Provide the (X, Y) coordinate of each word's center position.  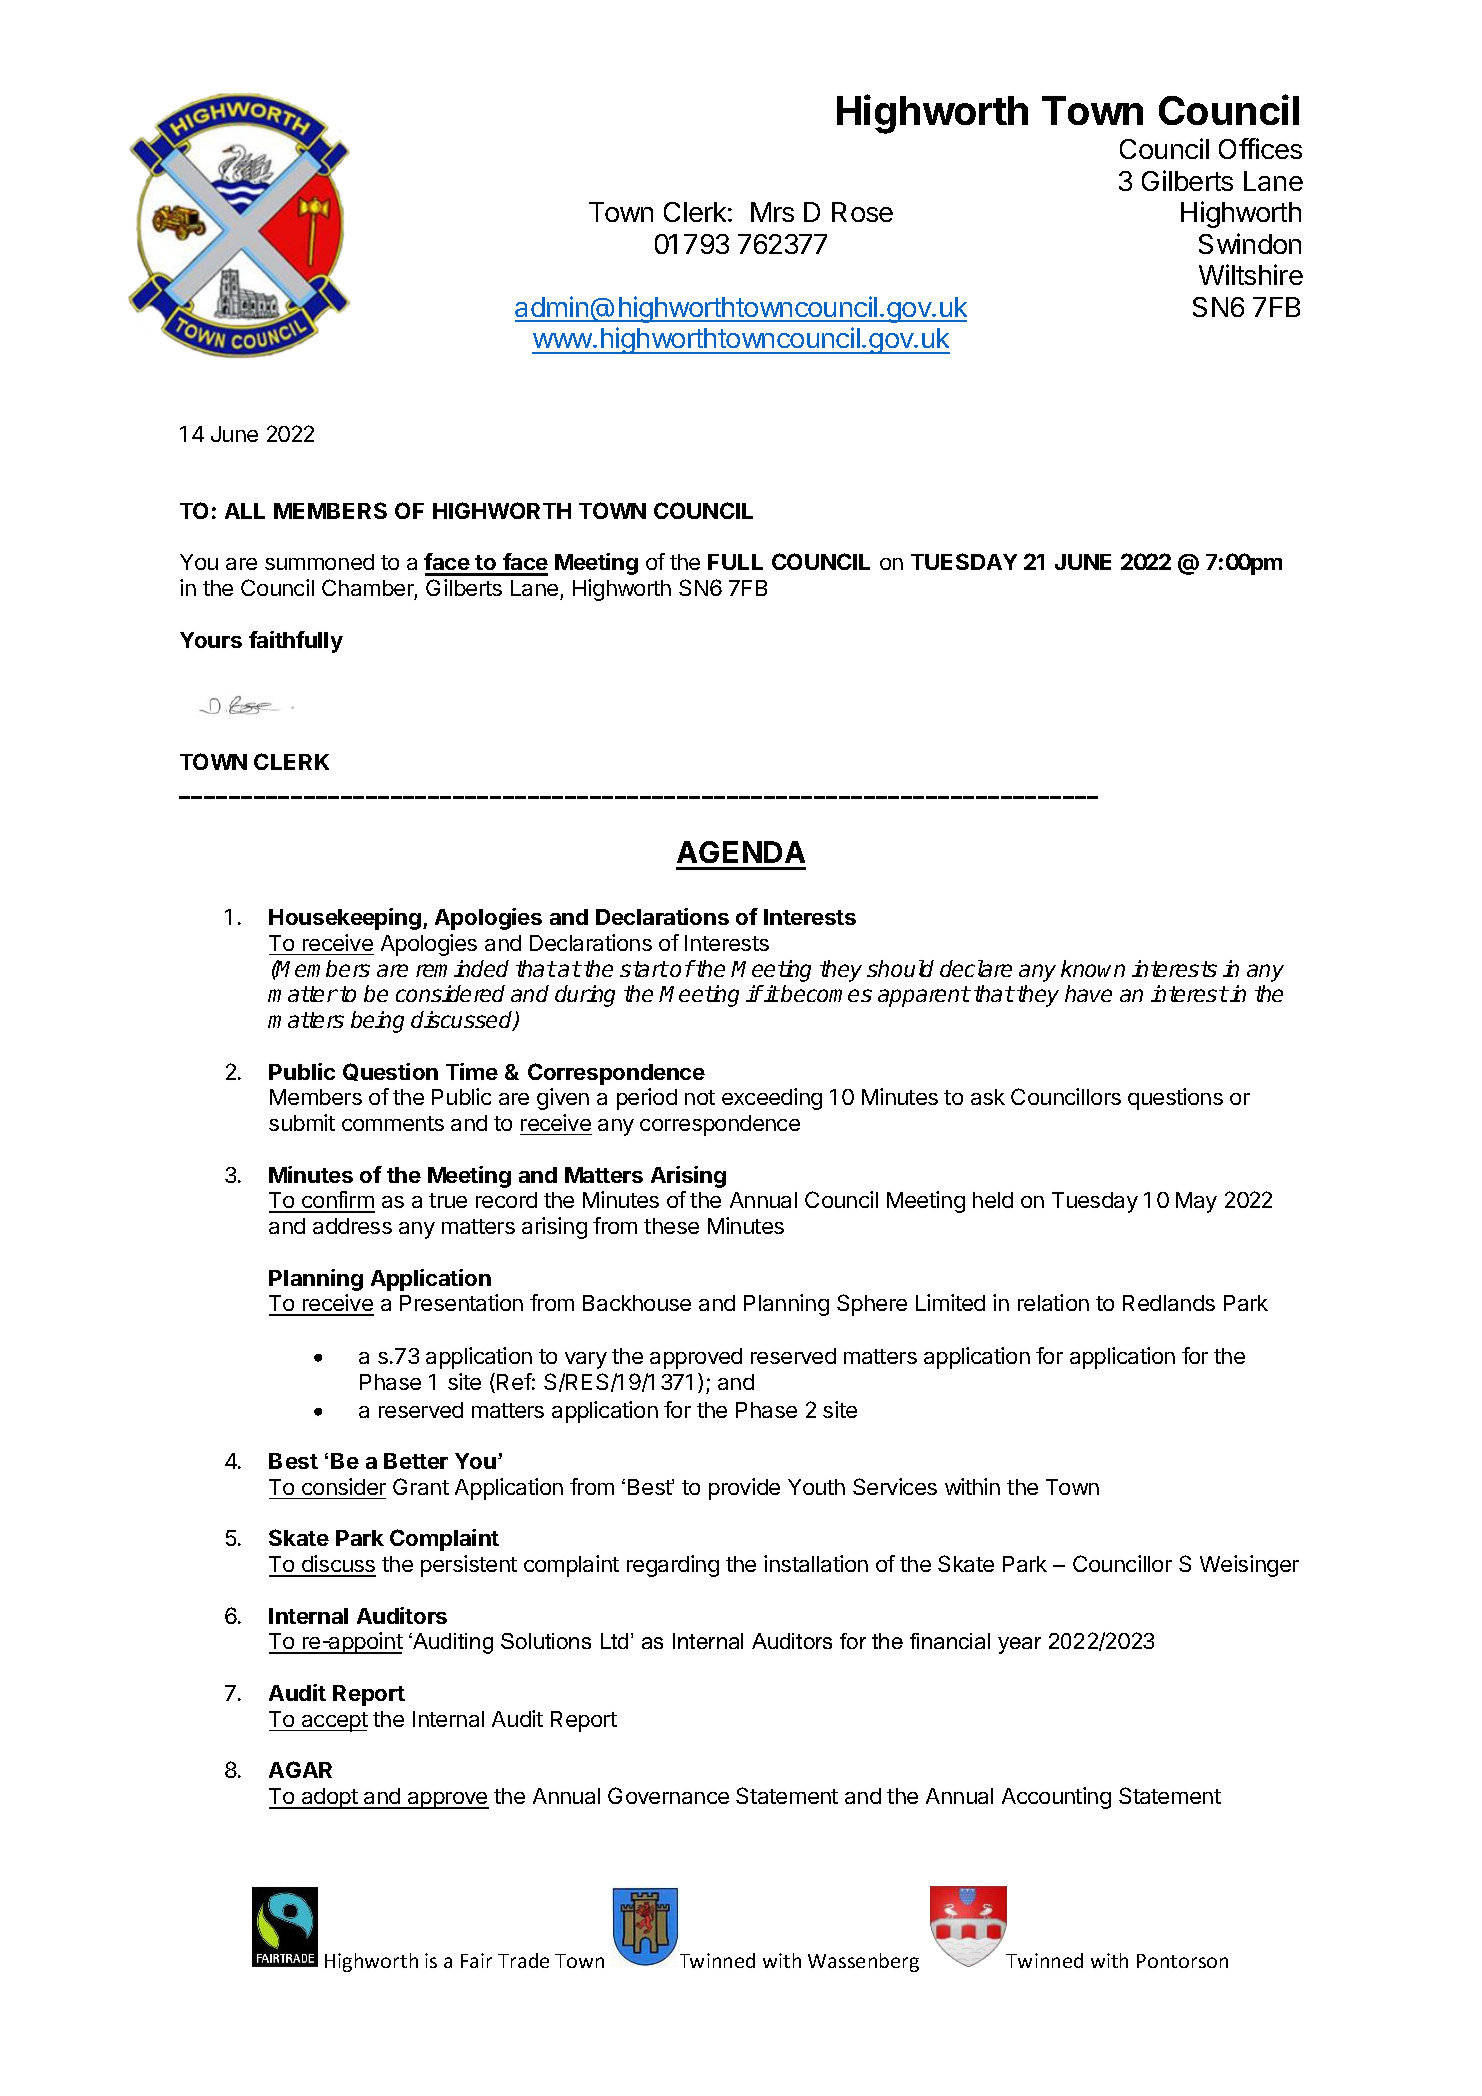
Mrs (772, 212)
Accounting (1056, 1798)
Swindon (1250, 243)
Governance (668, 1795)
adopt (329, 1798)
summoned (319, 562)
